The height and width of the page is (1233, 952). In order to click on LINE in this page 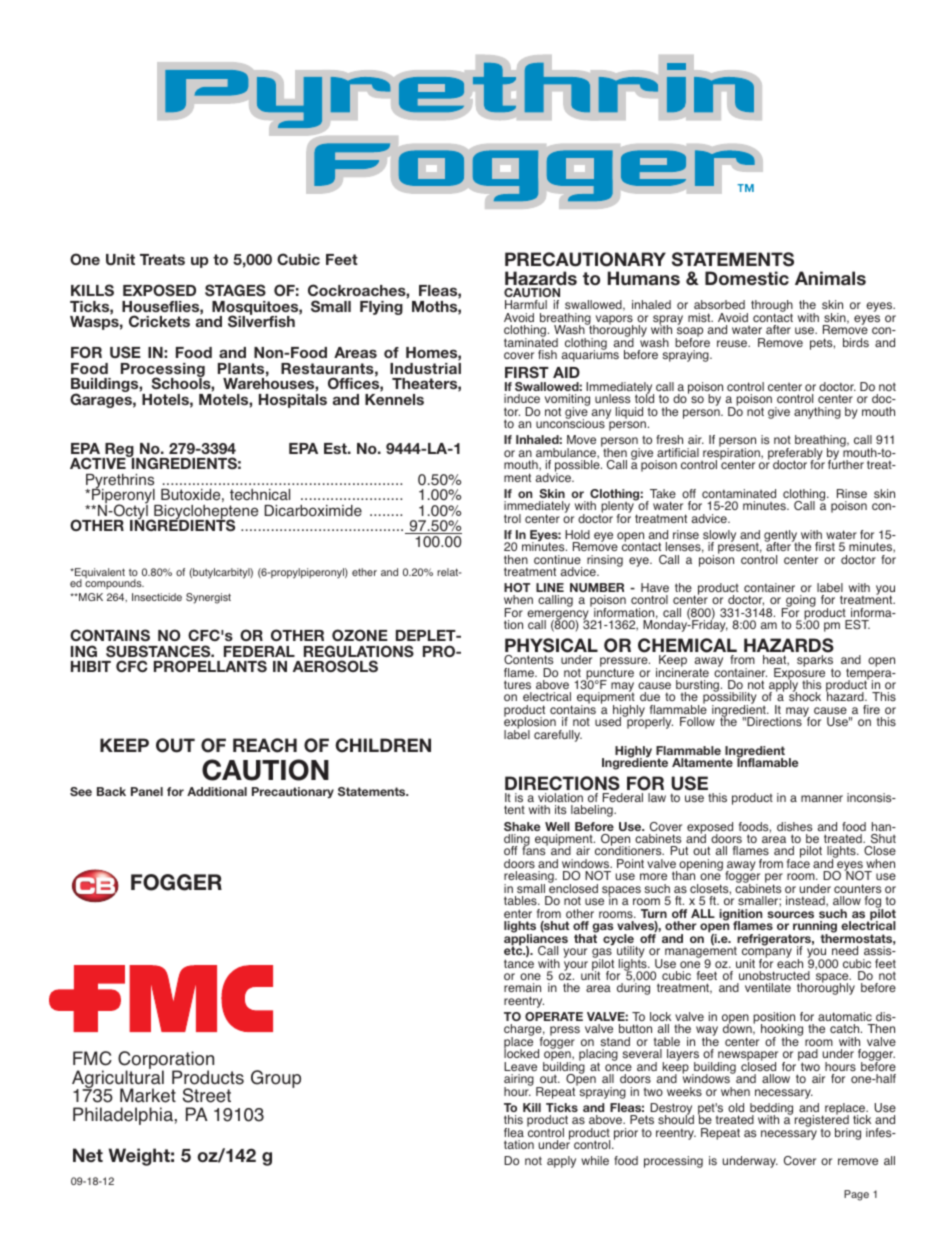, I will do `click(550, 587)`.
